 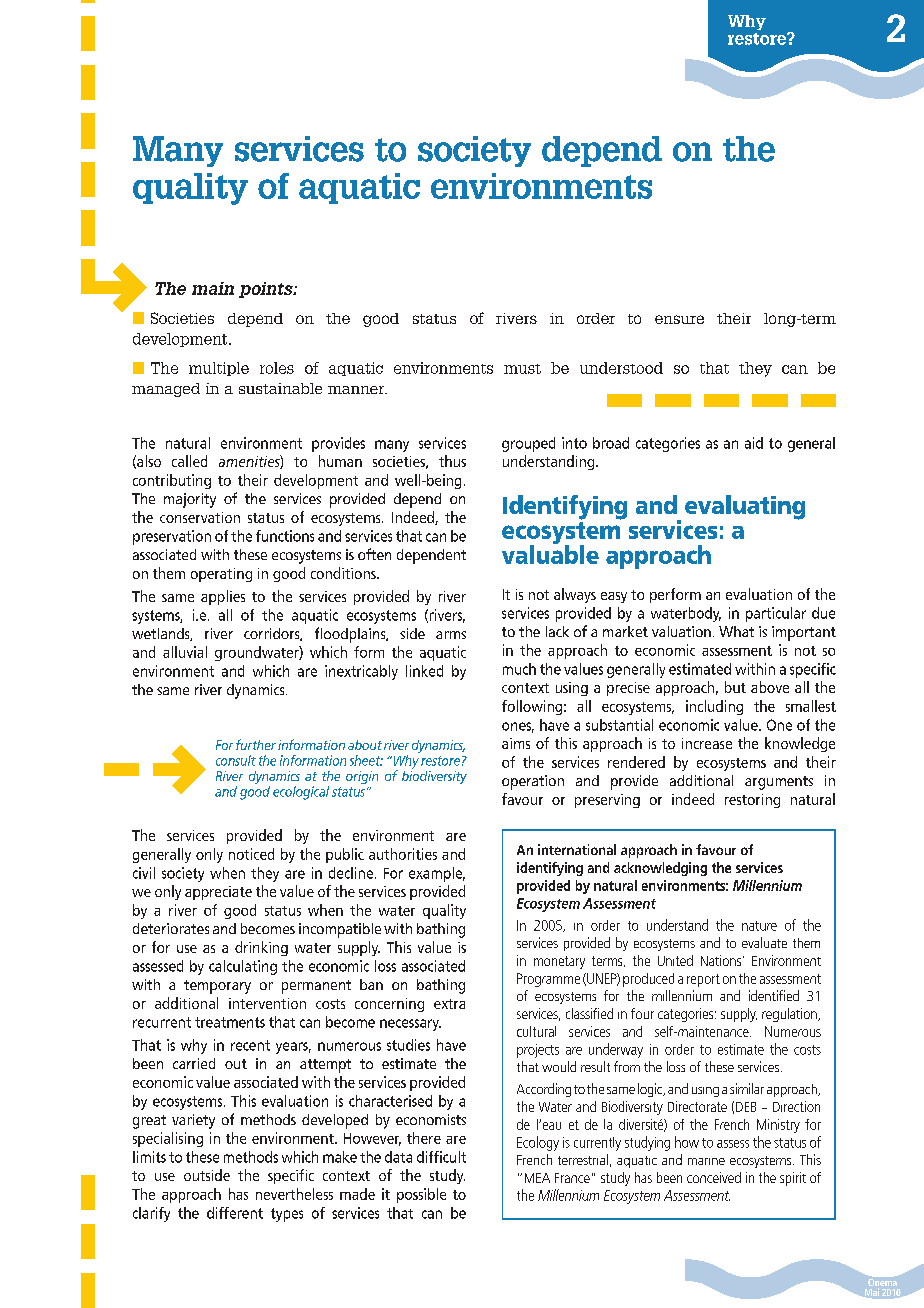 What do you see at coordinates (522, 369) in the image?
I see `must` at bounding box center [522, 369].
